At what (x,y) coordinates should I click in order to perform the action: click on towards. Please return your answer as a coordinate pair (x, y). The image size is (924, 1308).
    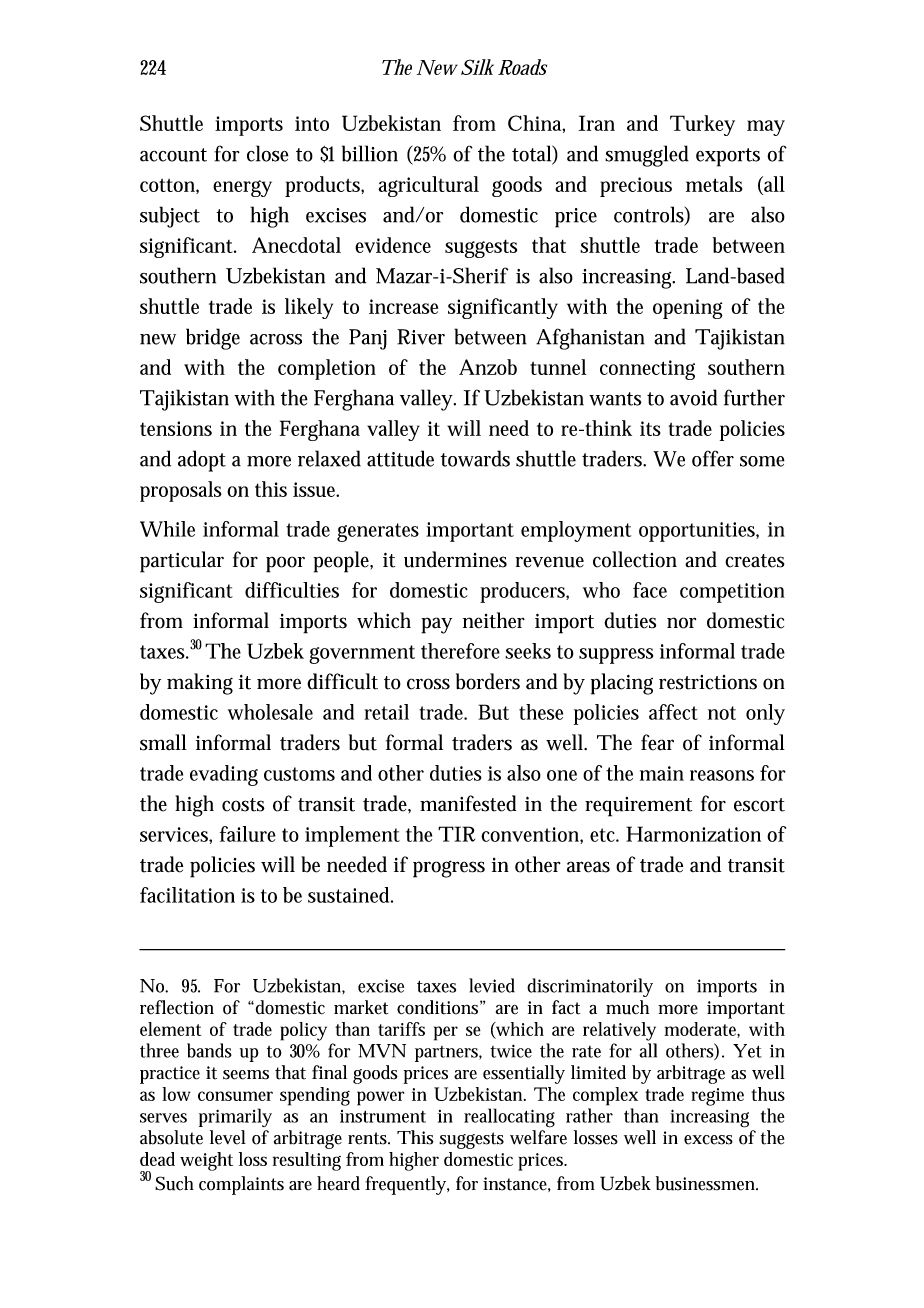
    Looking at the image, I should click on (475, 458).
